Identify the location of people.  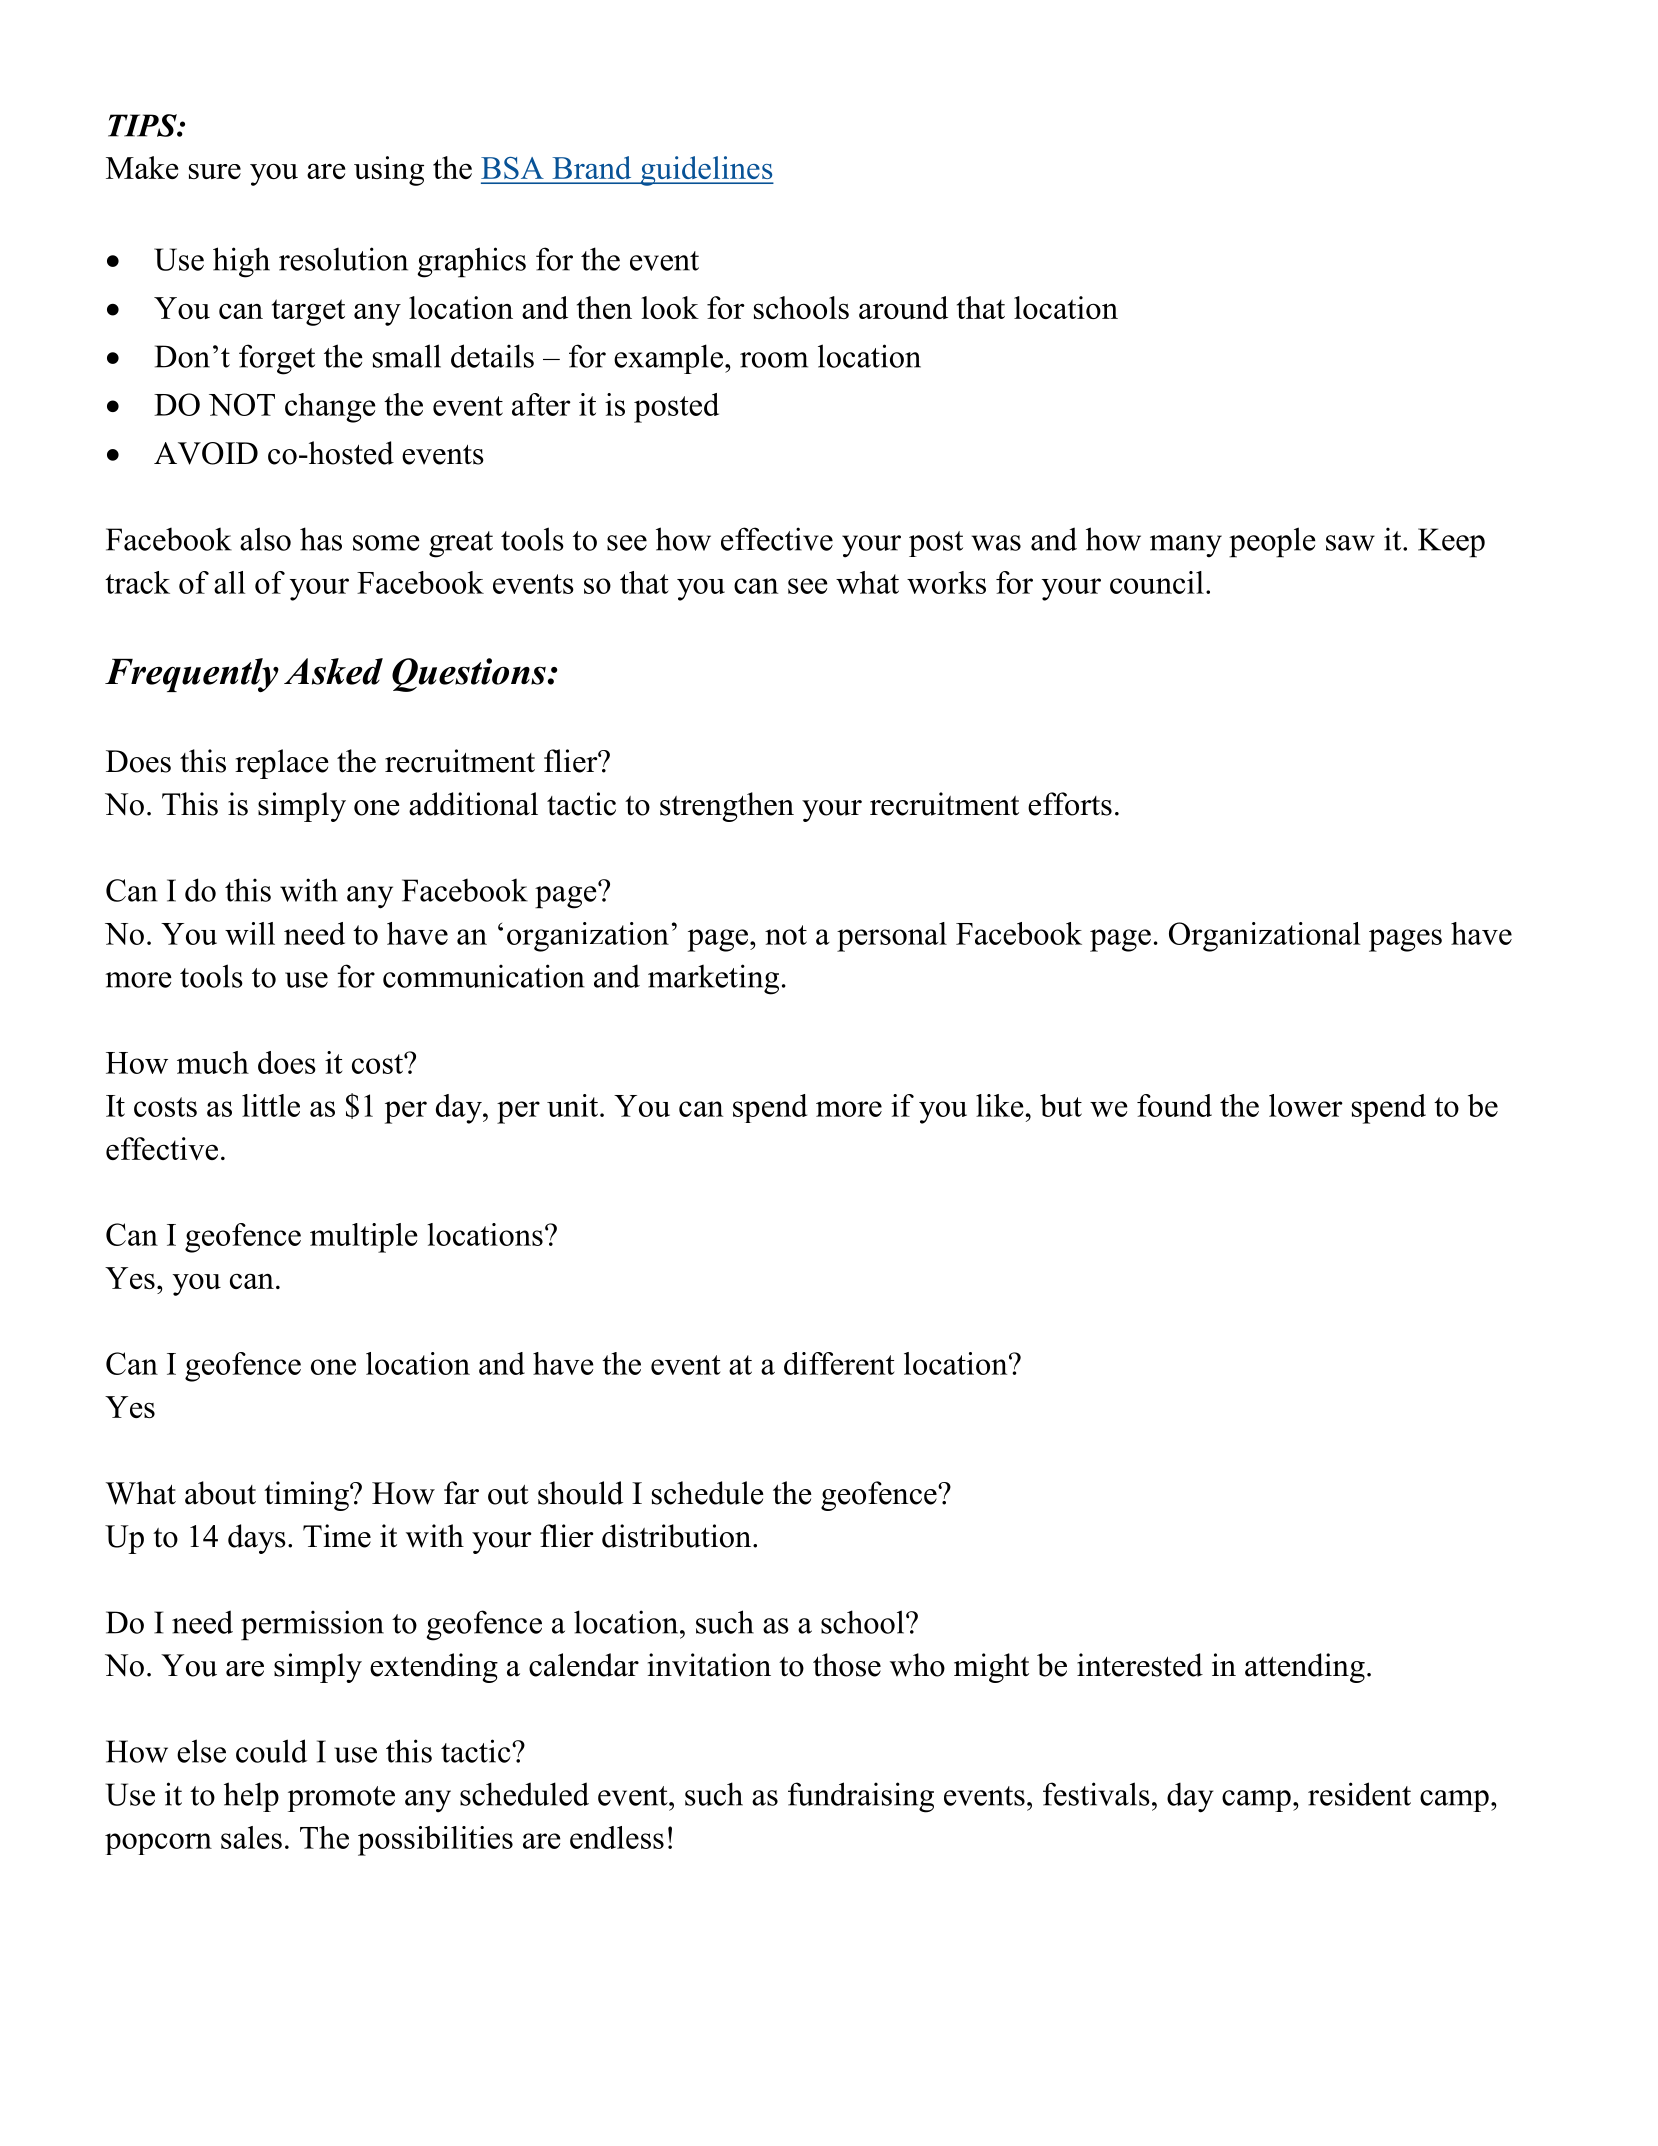
(1272, 542).
